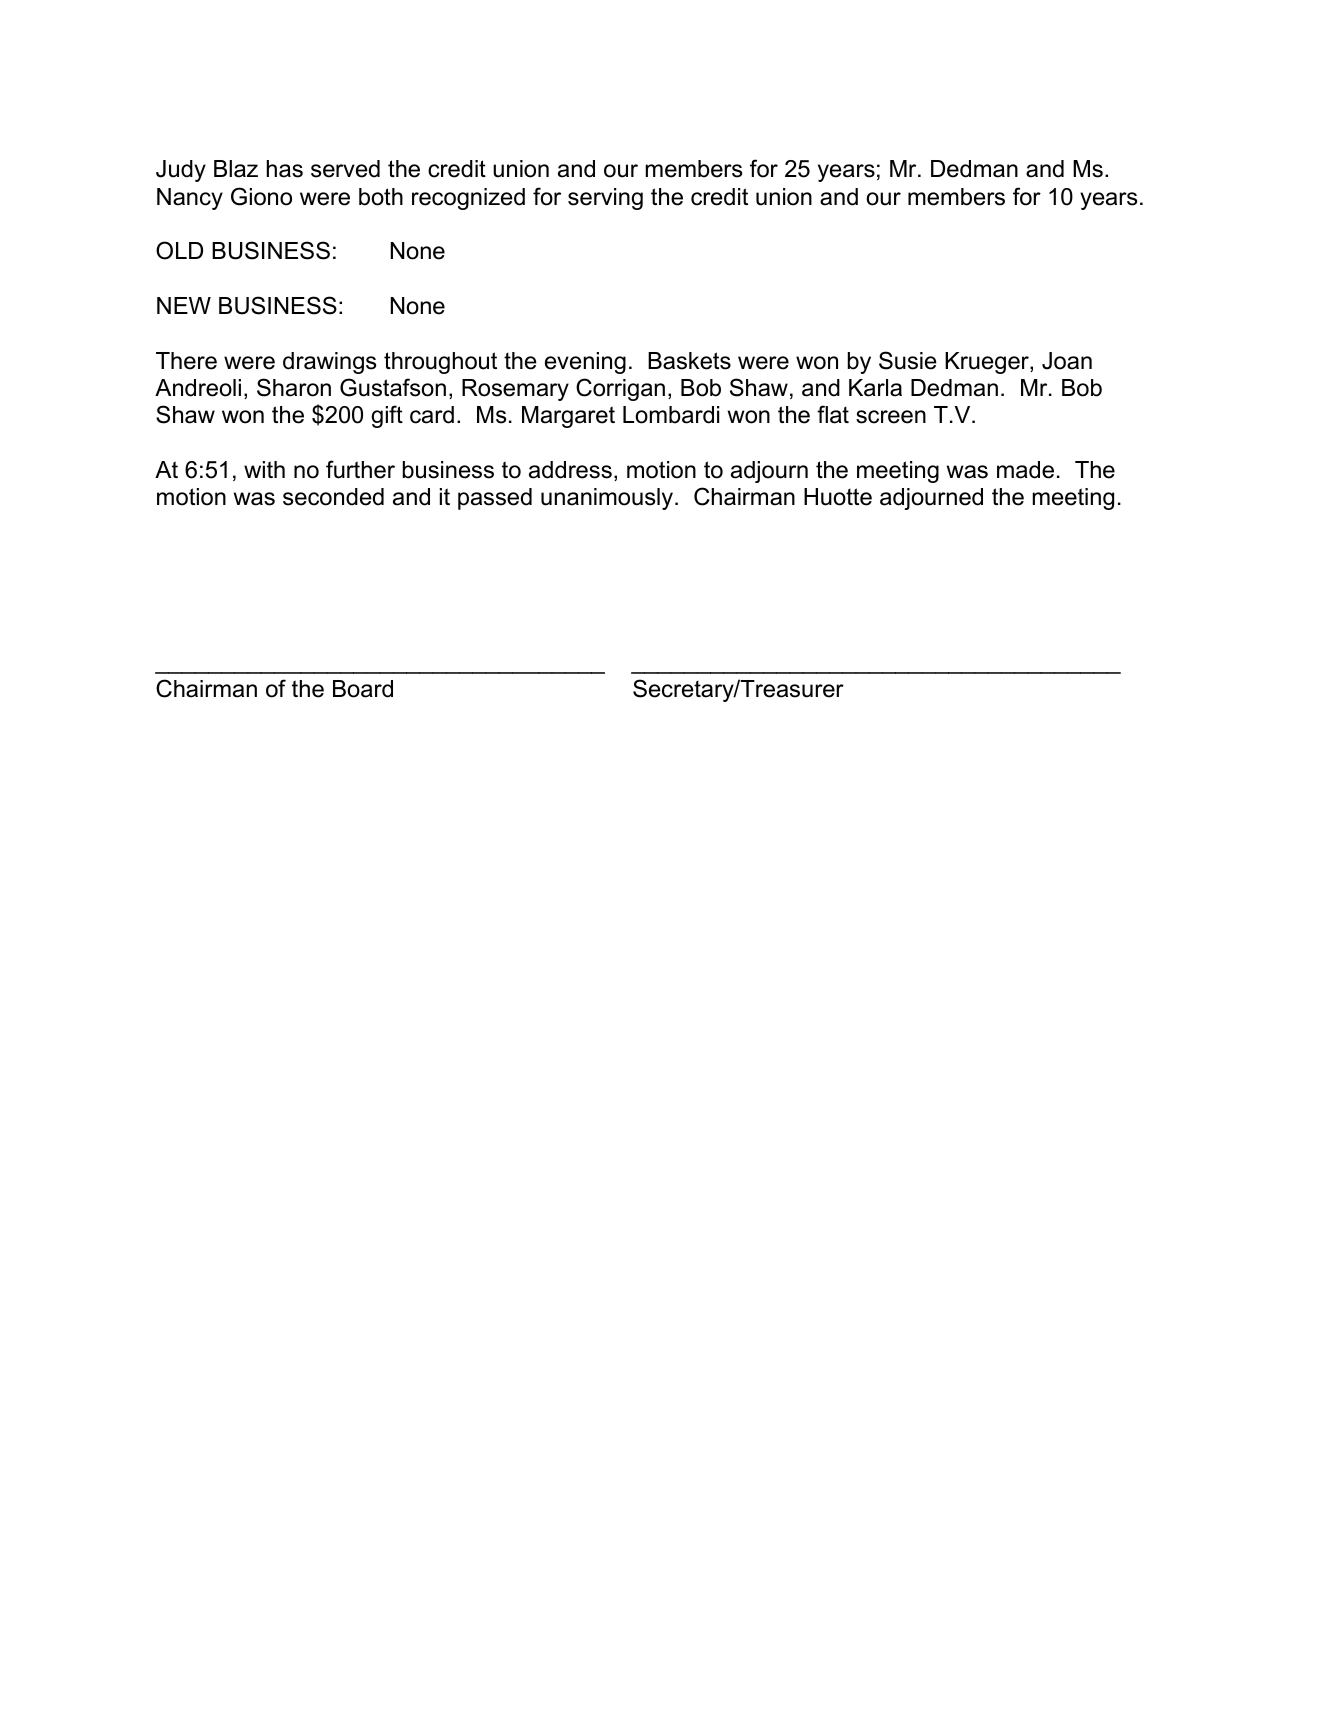 Image resolution: width=1322 pixels, height=1711 pixels. Describe the element at coordinates (570, 470) in the screenshot. I see `address` at that location.
